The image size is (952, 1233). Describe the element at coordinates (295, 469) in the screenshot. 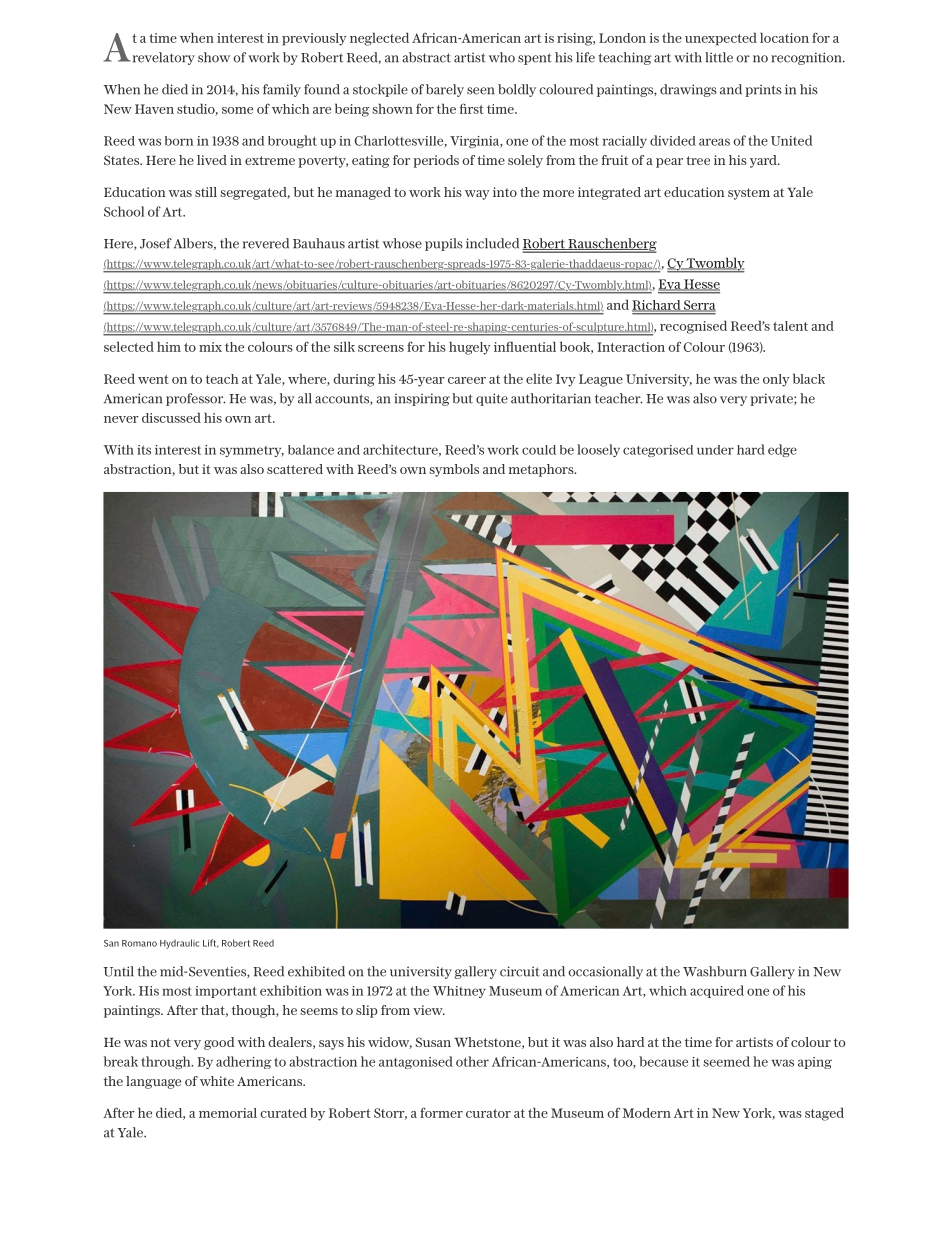

I see `scattered` at that location.
